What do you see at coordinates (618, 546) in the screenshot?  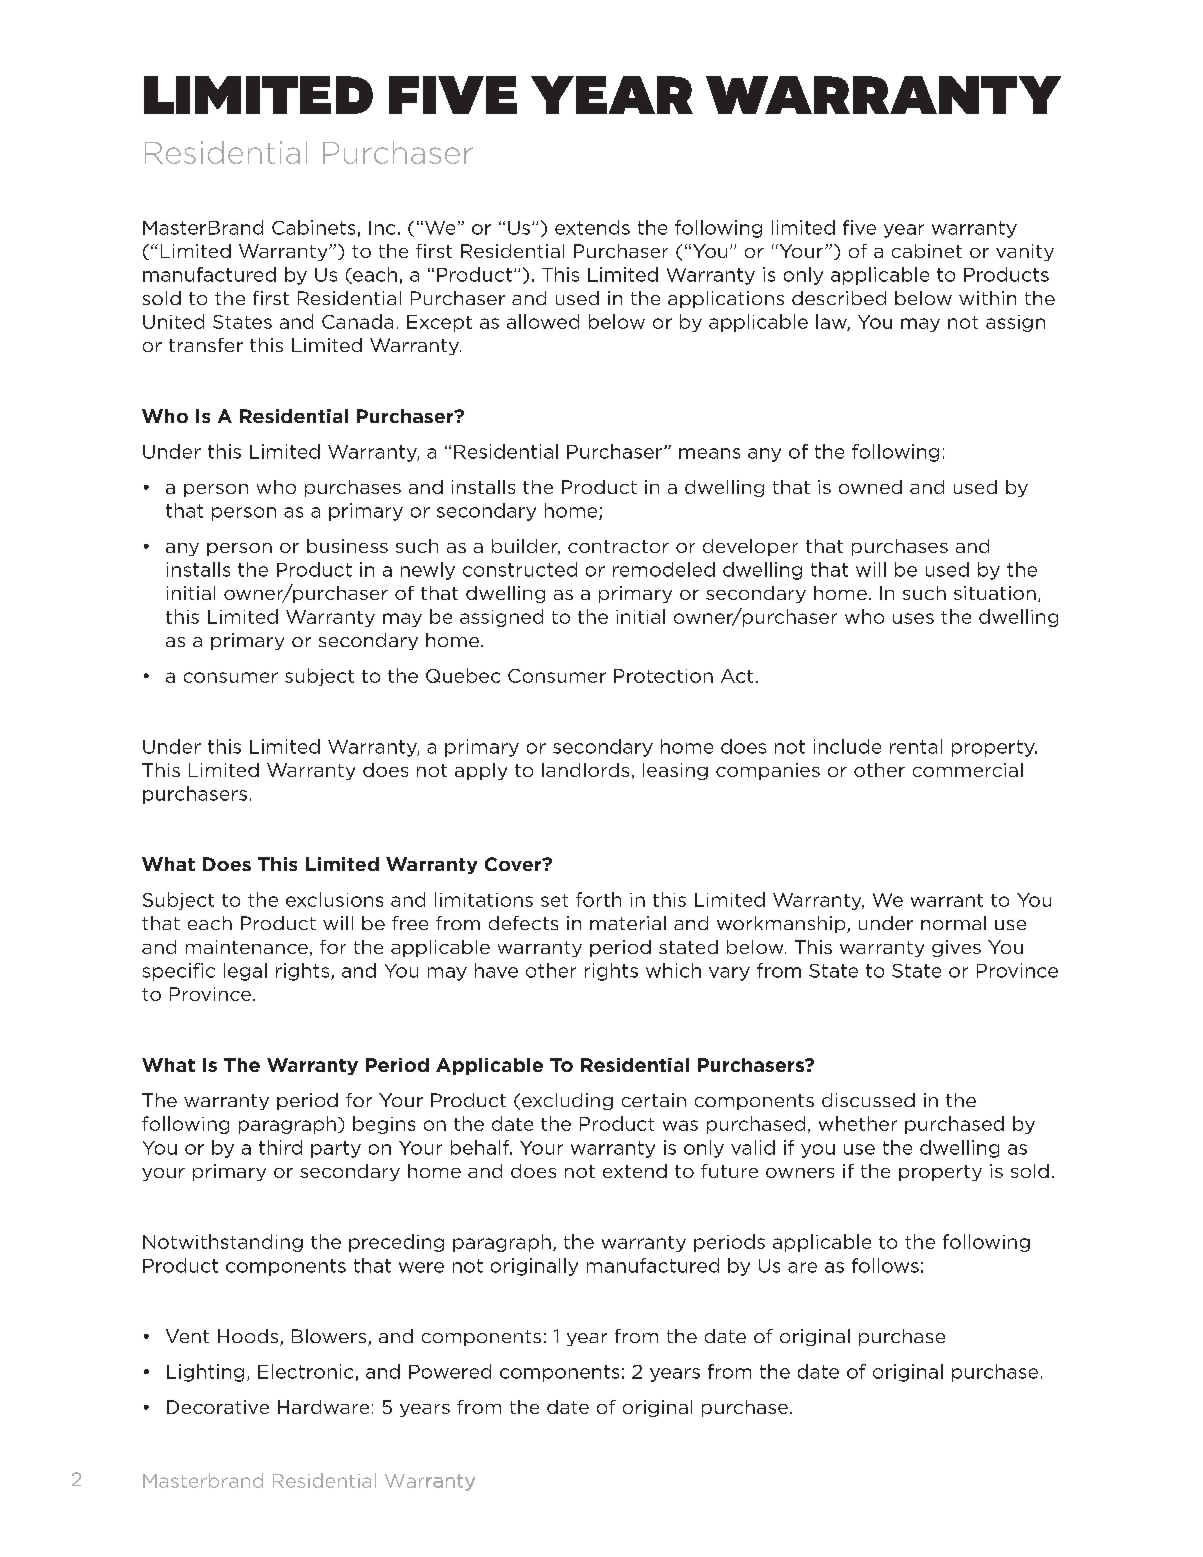 I see `contractor` at bounding box center [618, 546].
